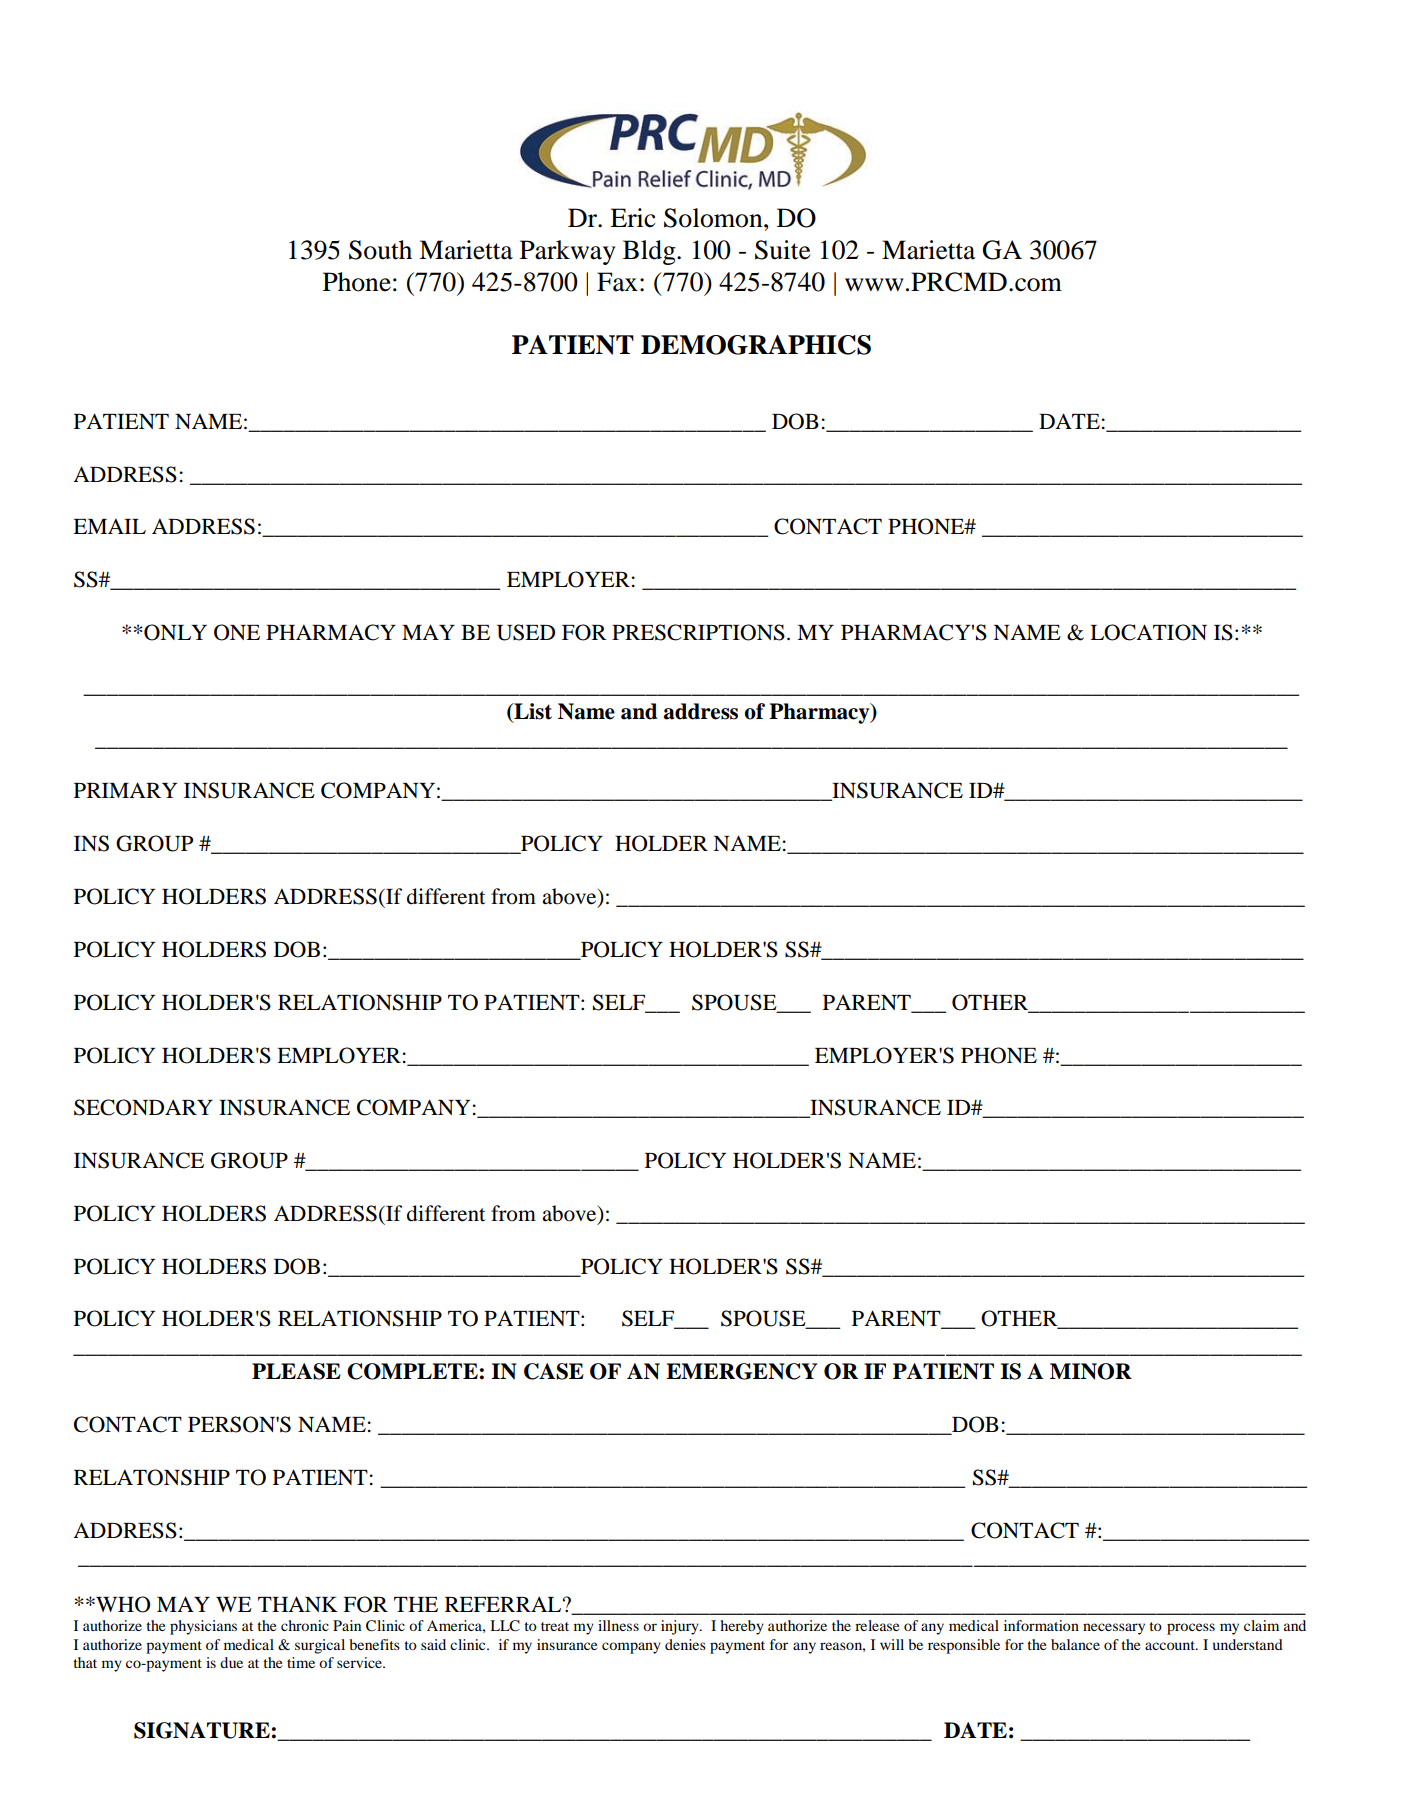  What do you see at coordinates (1148, 632) in the screenshot?
I see `LOCATION` at bounding box center [1148, 632].
